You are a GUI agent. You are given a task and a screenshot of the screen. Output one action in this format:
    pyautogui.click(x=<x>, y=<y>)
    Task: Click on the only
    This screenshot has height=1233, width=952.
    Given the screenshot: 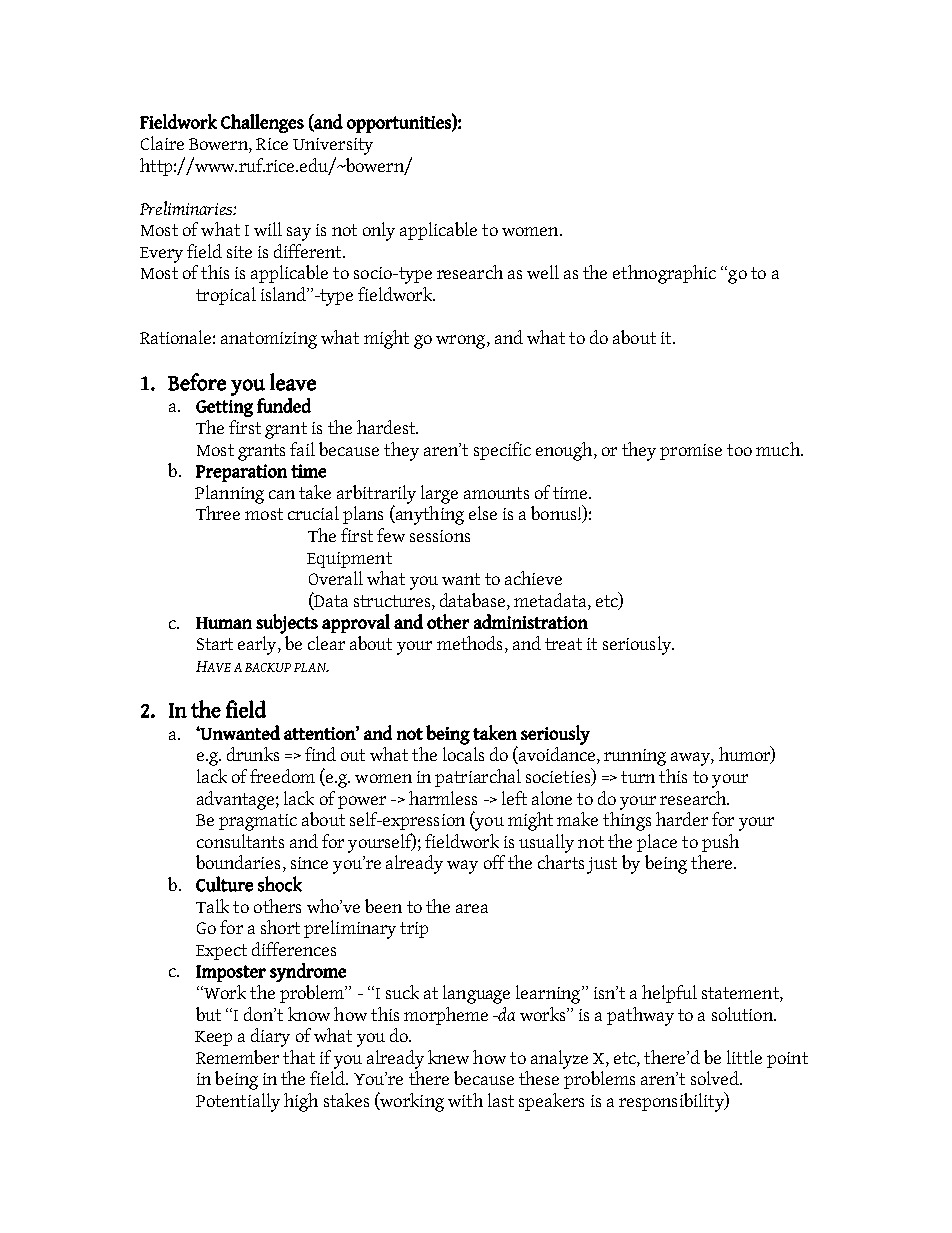 What is the action you would take?
    pyautogui.click(x=379, y=231)
